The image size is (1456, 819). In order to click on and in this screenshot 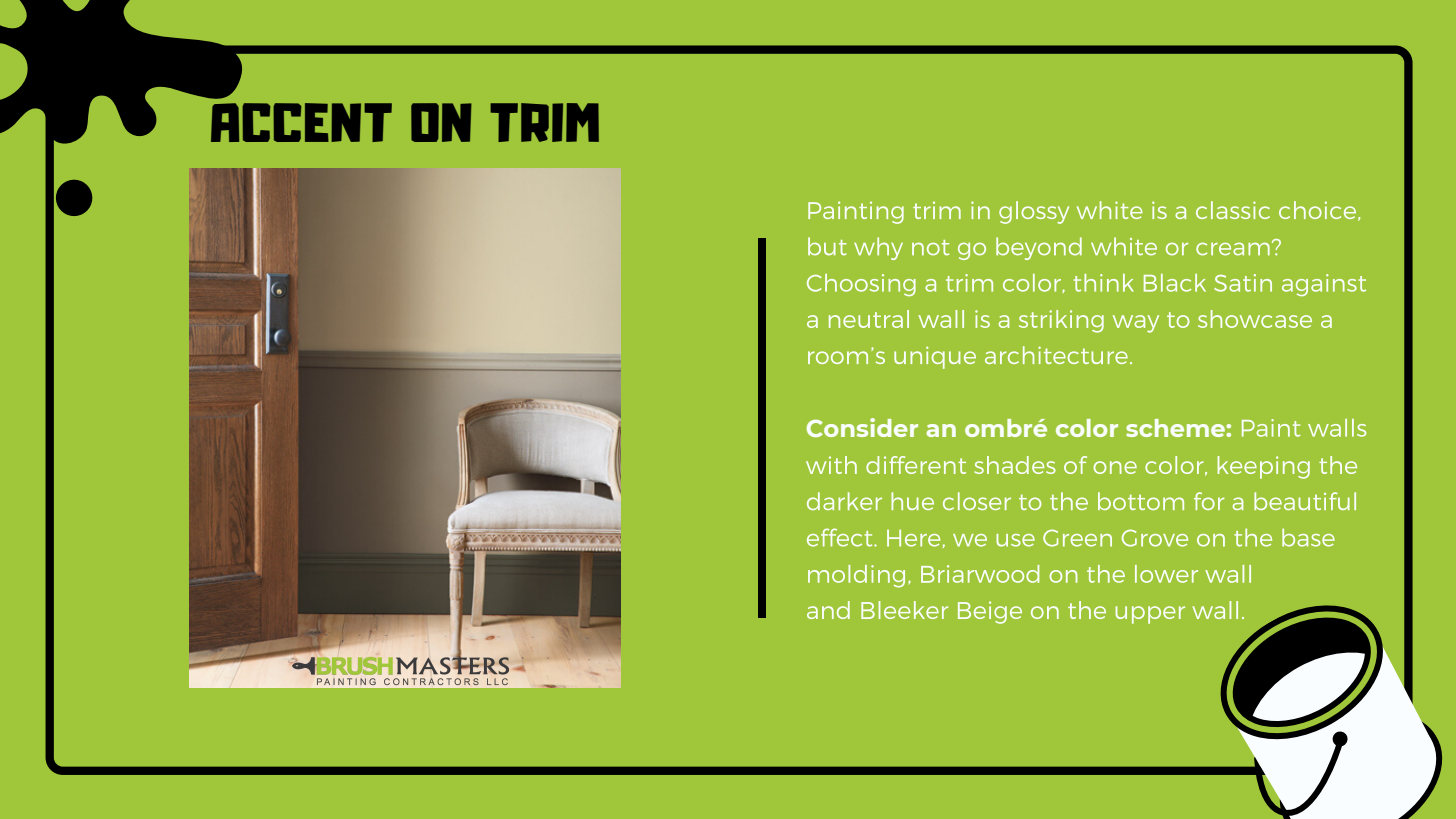, I will do `click(828, 610)`.
